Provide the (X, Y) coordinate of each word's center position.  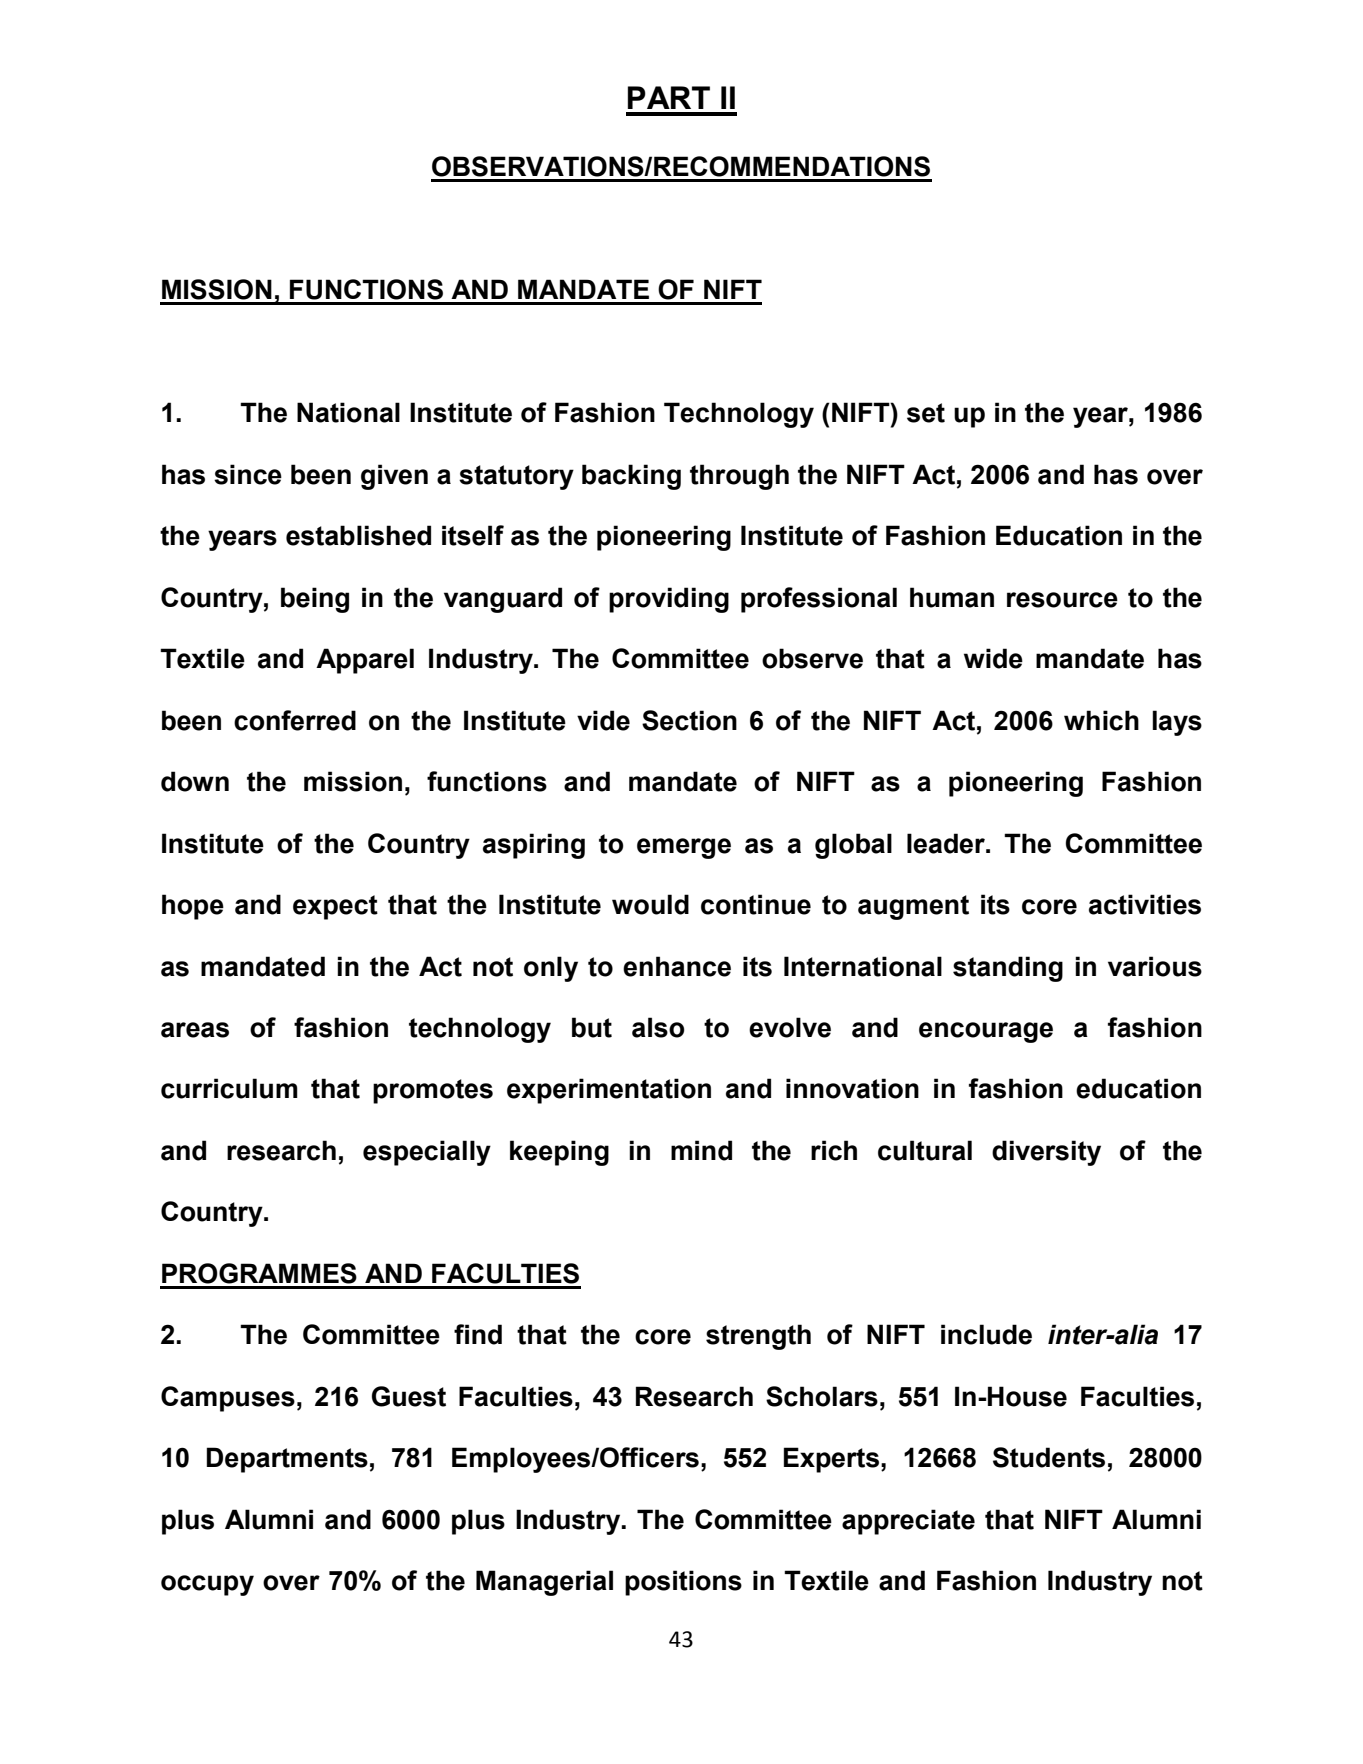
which (1101, 720)
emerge (684, 848)
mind (701, 1150)
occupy (207, 1585)
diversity (1046, 1153)
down (195, 781)
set (926, 413)
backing (631, 477)
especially (427, 1153)
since (248, 474)
